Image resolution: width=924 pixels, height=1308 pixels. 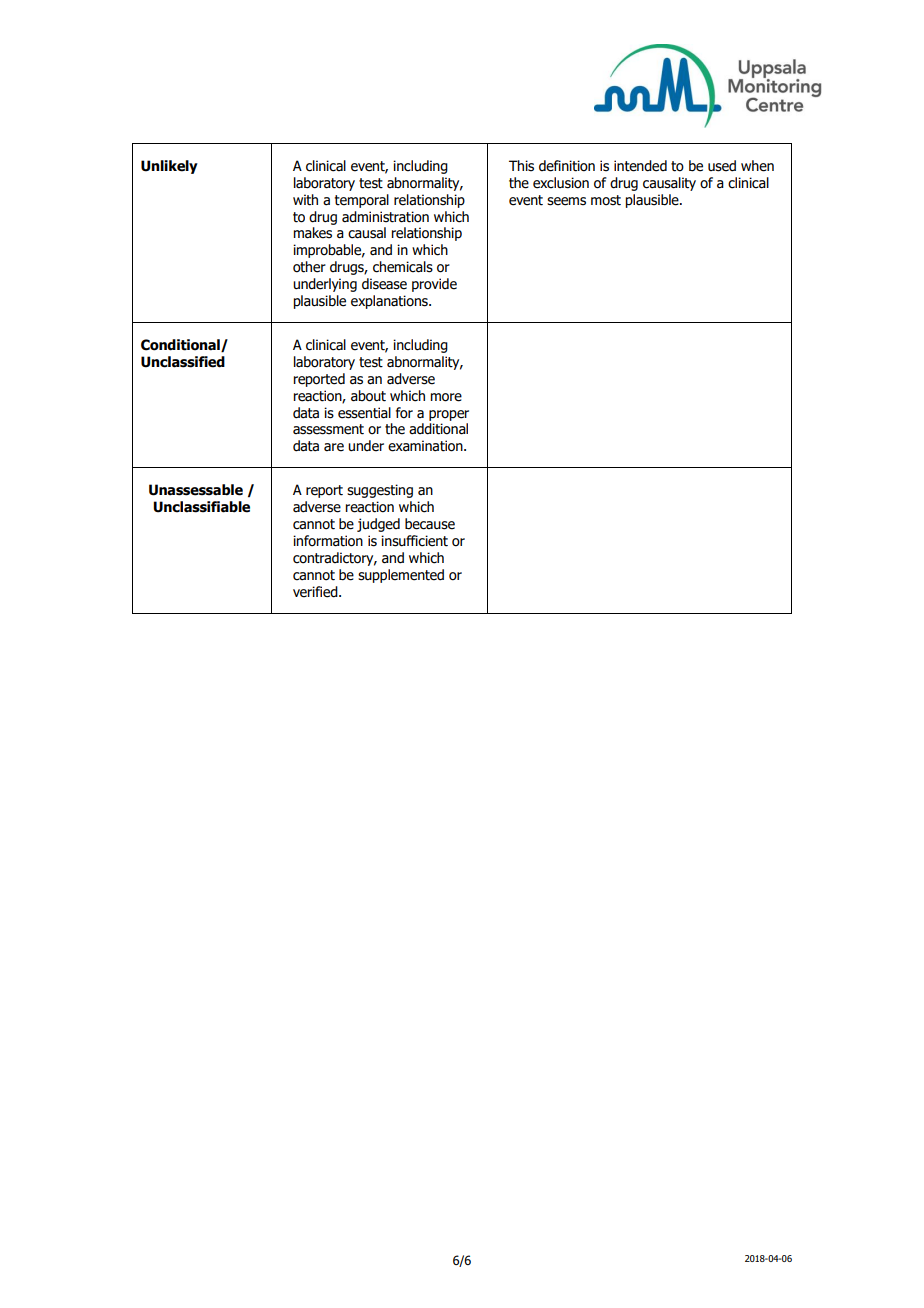 I want to click on more, so click(x=446, y=397).
